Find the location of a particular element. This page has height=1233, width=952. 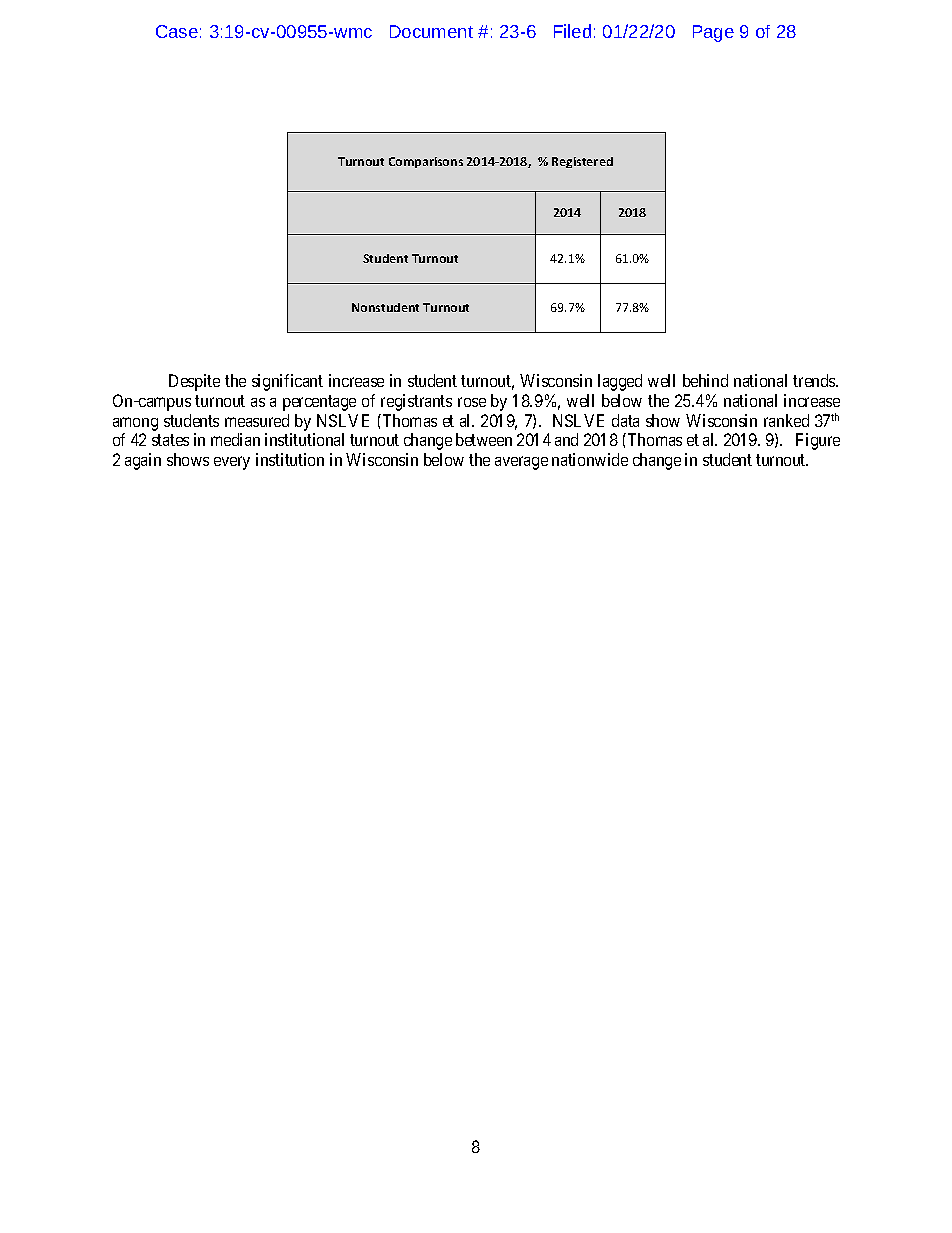

Document is located at coordinates (431, 31).
